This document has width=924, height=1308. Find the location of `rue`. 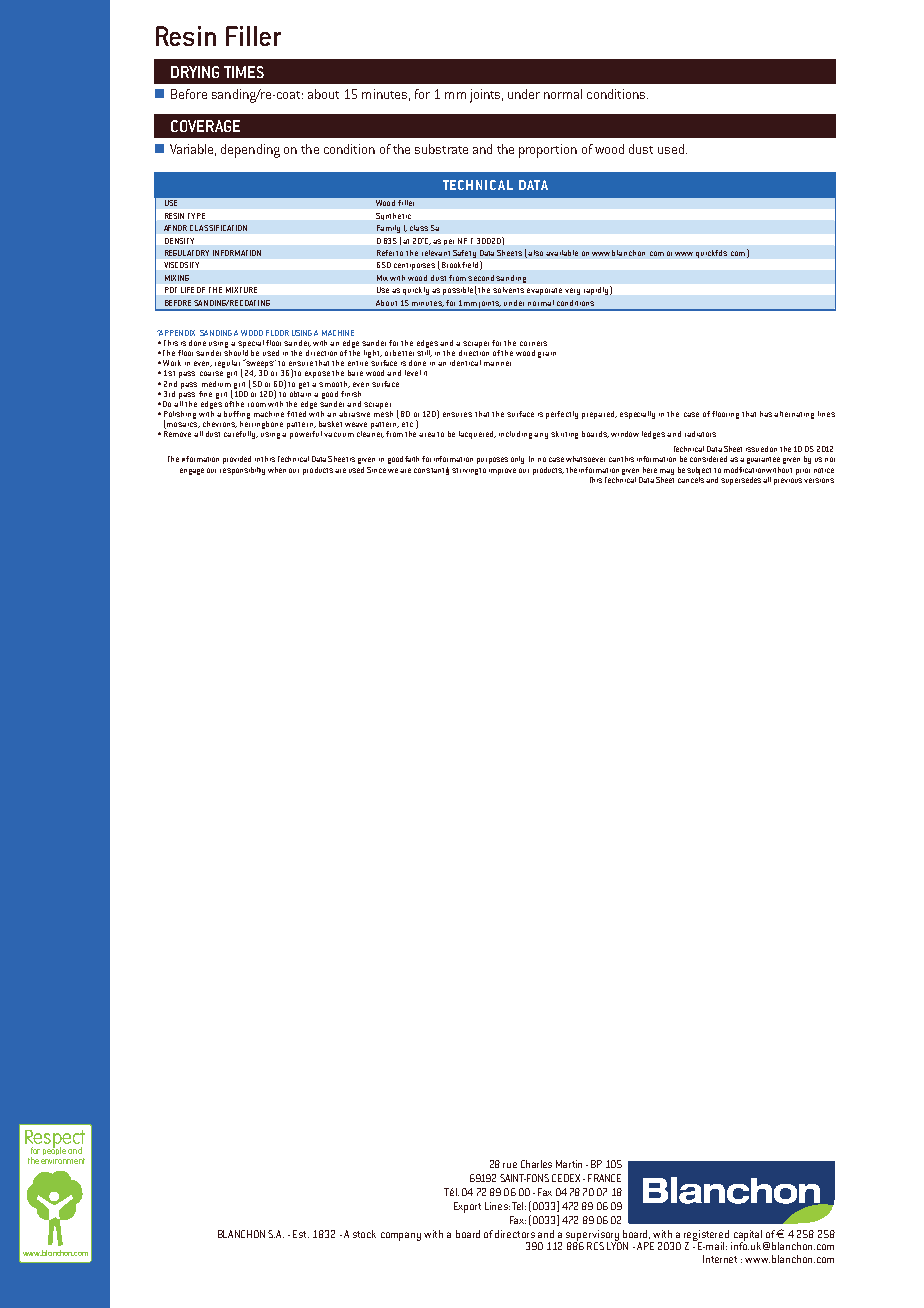

rue is located at coordinates (510, 1165).
